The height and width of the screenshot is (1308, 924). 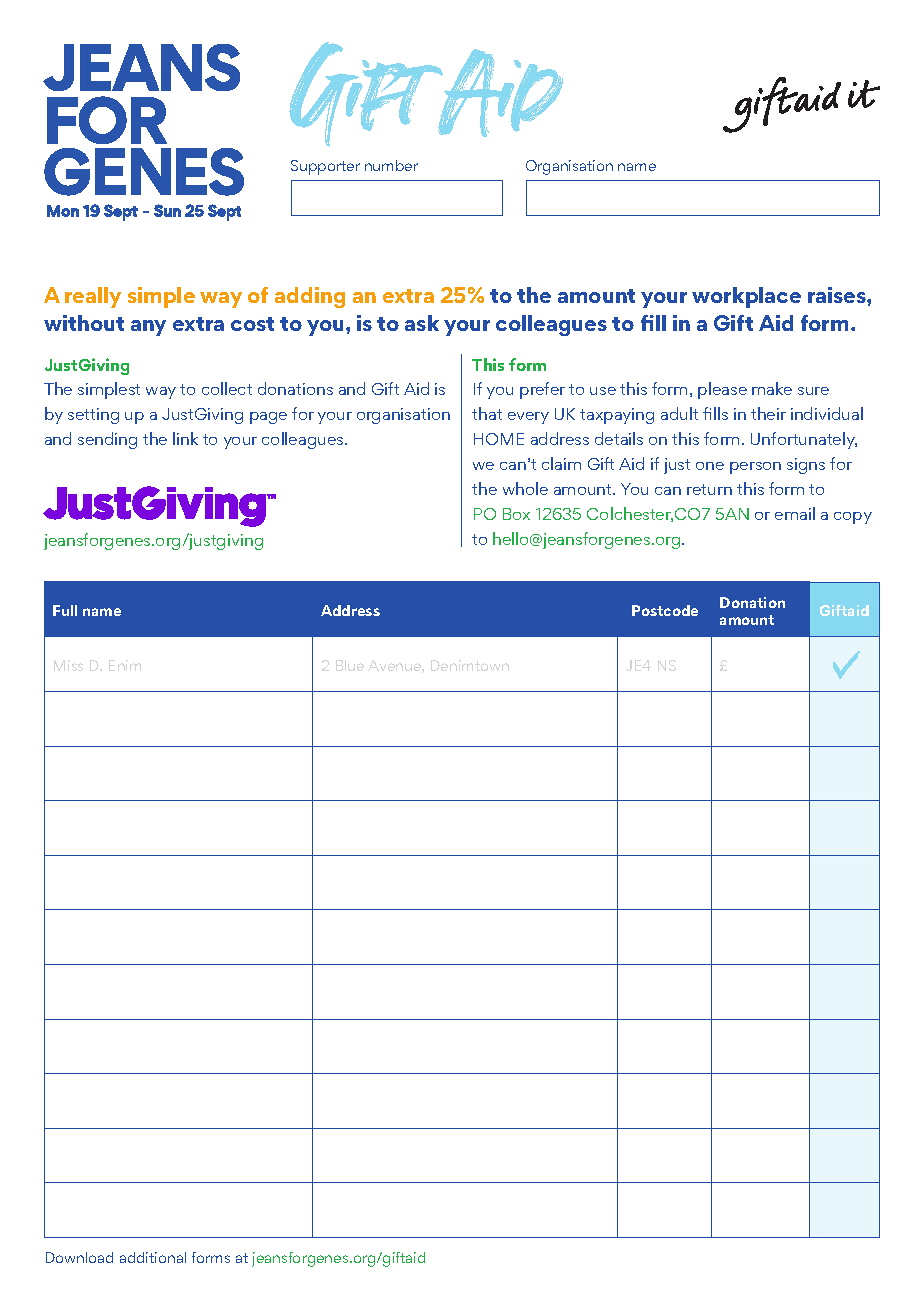 I want to click on Full, so click(x=65, y=610).
